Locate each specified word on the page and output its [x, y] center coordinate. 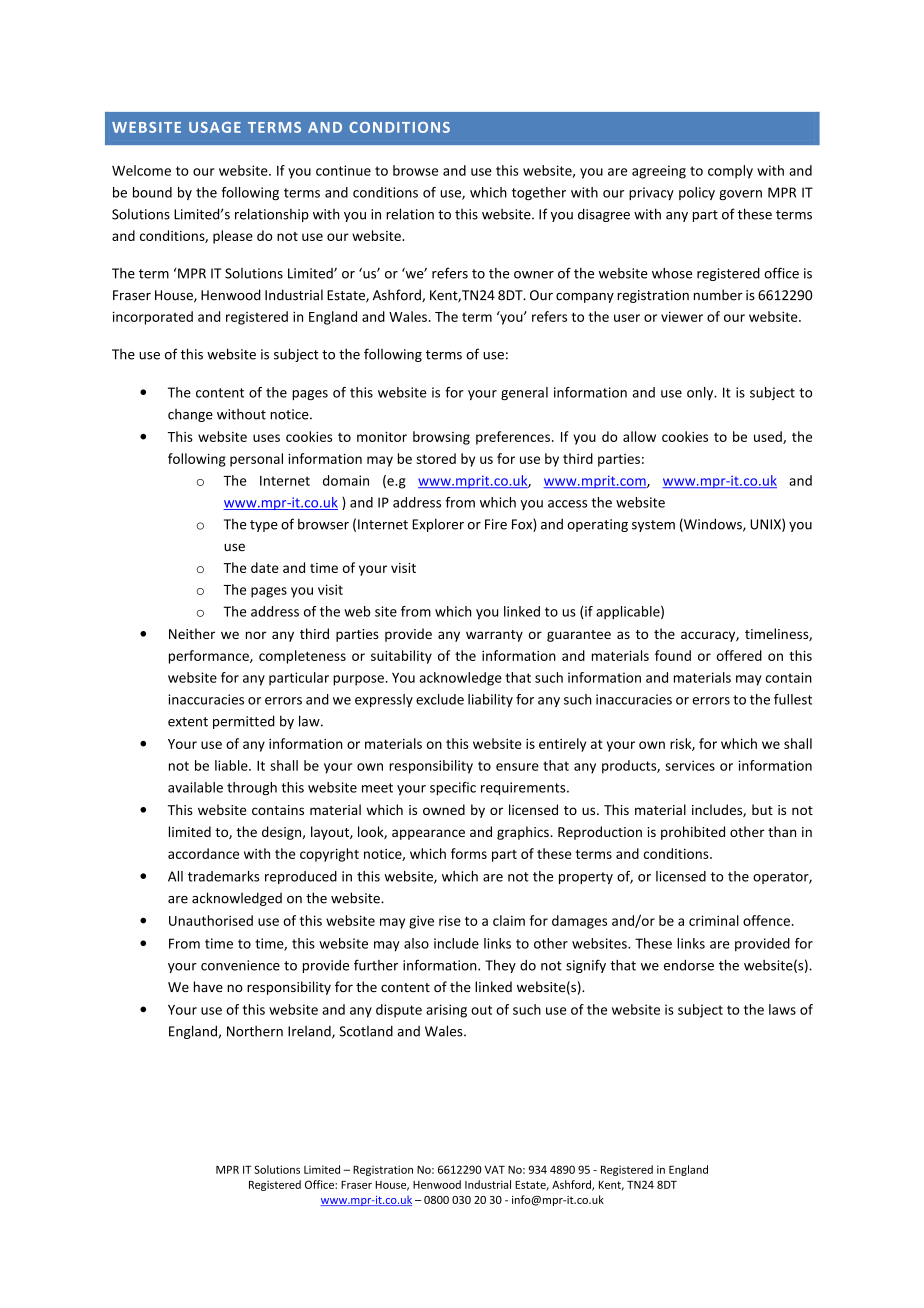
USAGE [215, 127]
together [539, 193]
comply [730, 172]
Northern [255, 1031]
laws [782, 1009]
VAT [495, 1169]
